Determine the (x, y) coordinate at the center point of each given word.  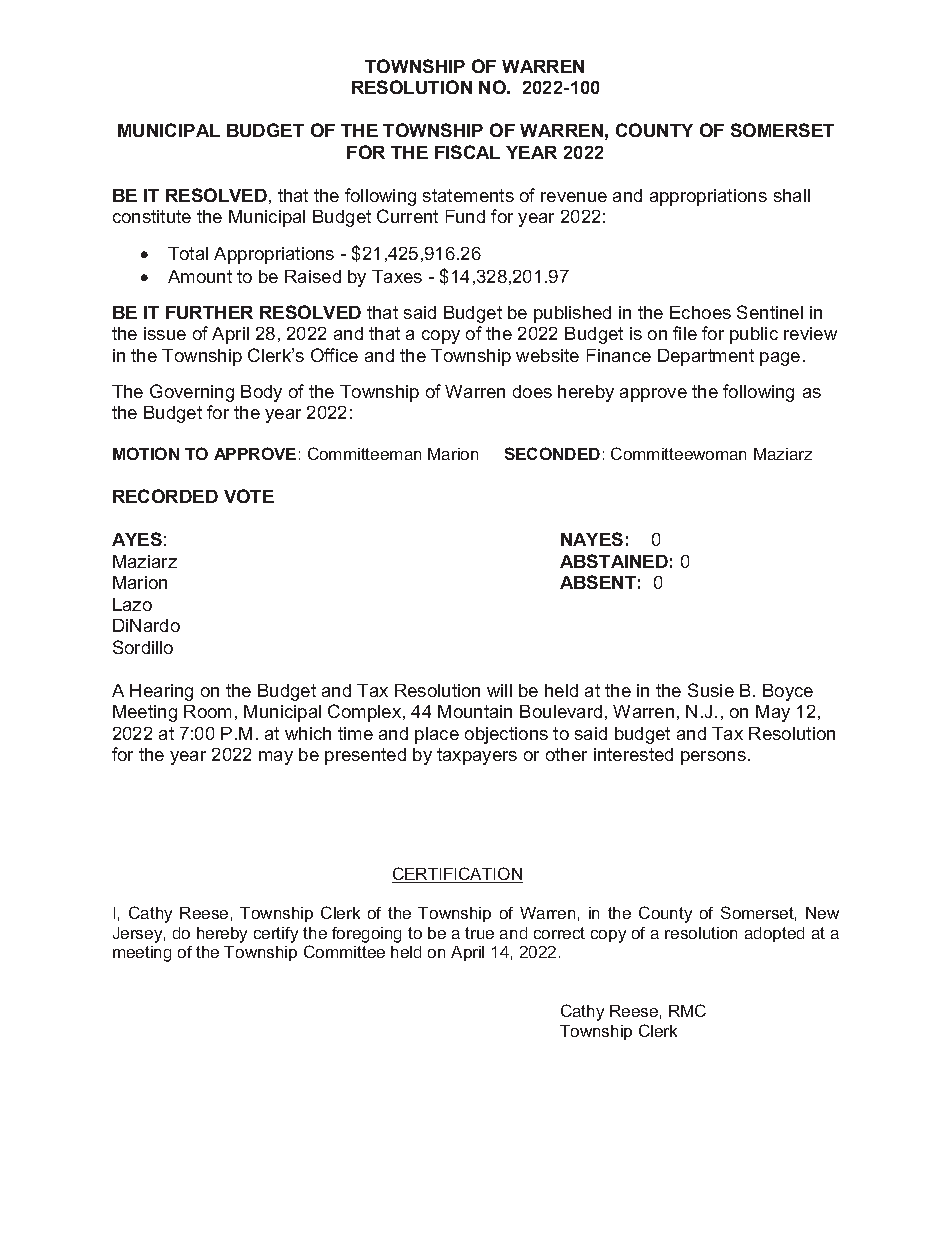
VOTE (249, 496)
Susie (711, 690)
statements (468, 195)
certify (276, 935)
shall (792, 195)
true (479, 933)
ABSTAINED (614, 561)
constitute (152, 216)
